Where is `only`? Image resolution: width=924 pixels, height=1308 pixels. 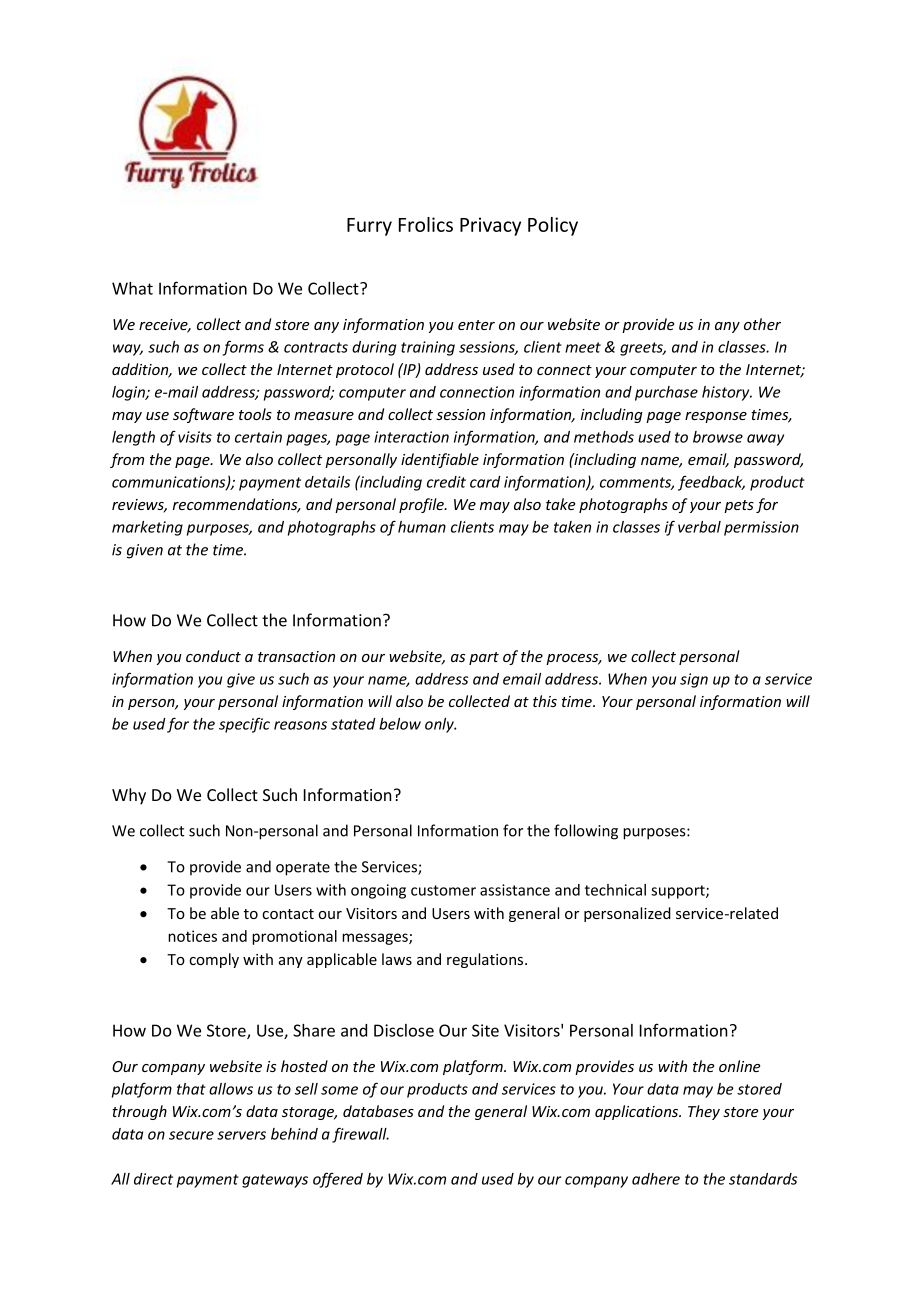
only is located at coordinates (440, 725).
